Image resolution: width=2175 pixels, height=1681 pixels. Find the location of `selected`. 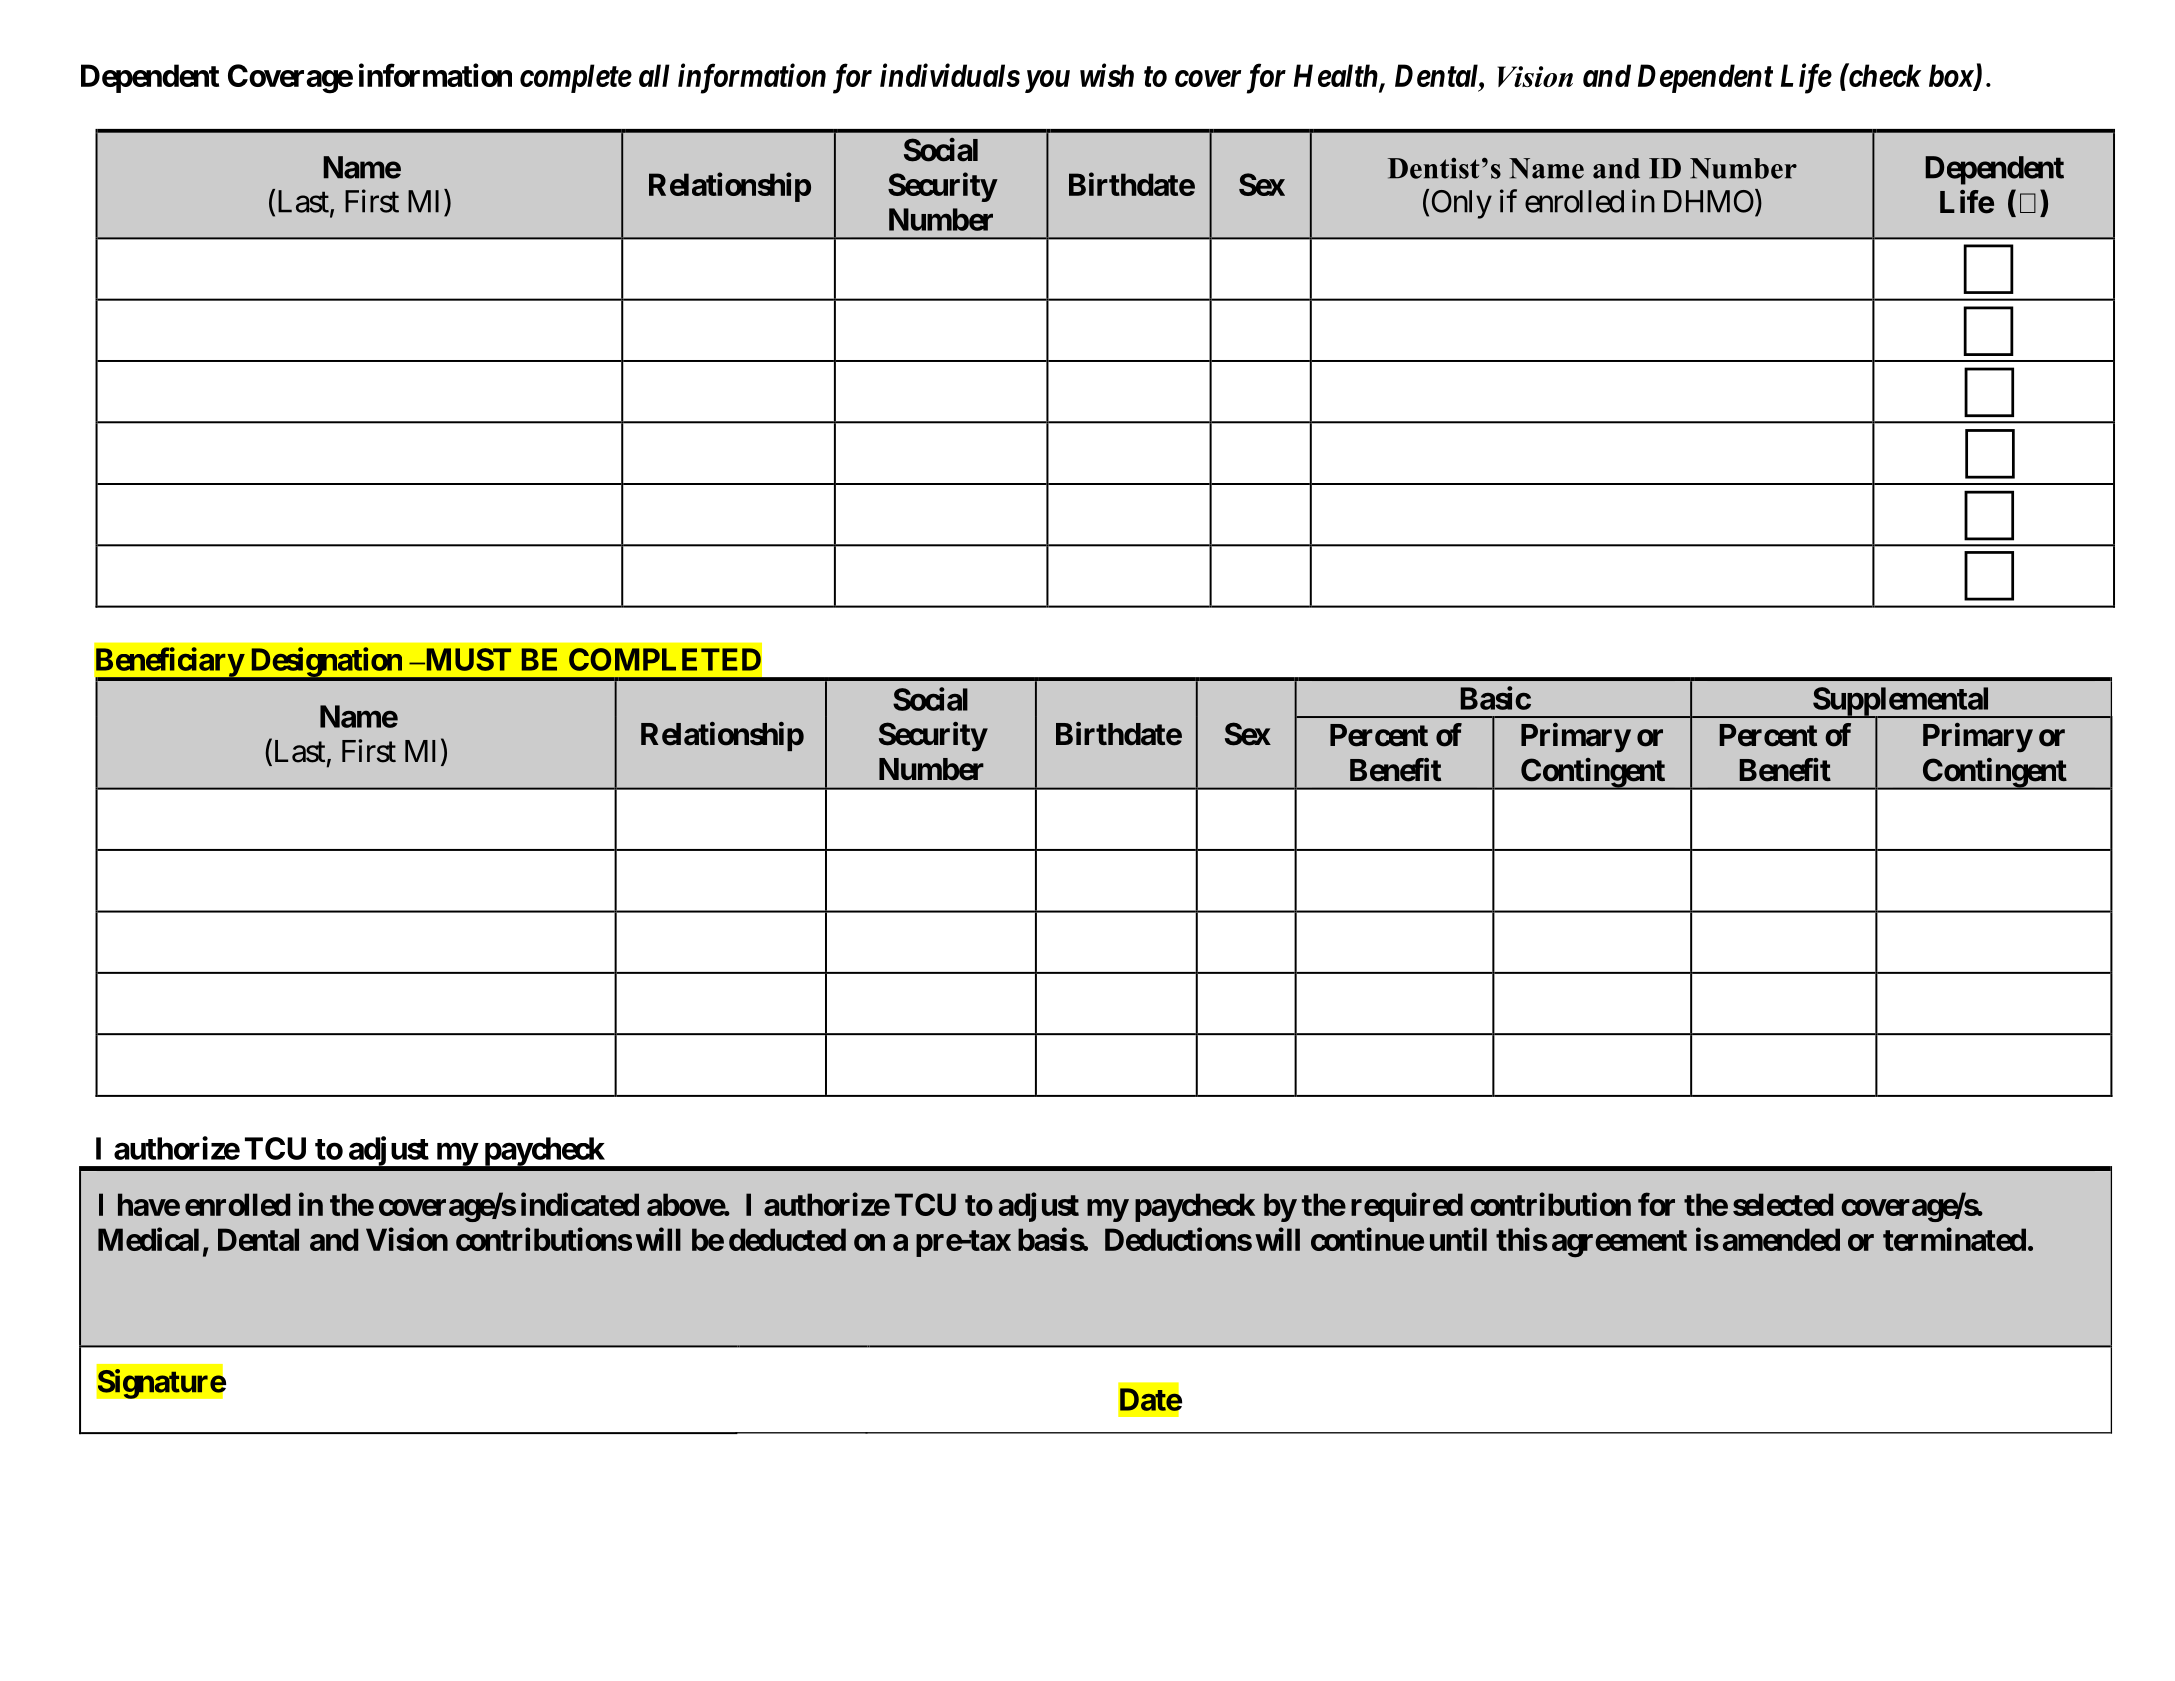

selected is located at coordinates (1783, 1204).
